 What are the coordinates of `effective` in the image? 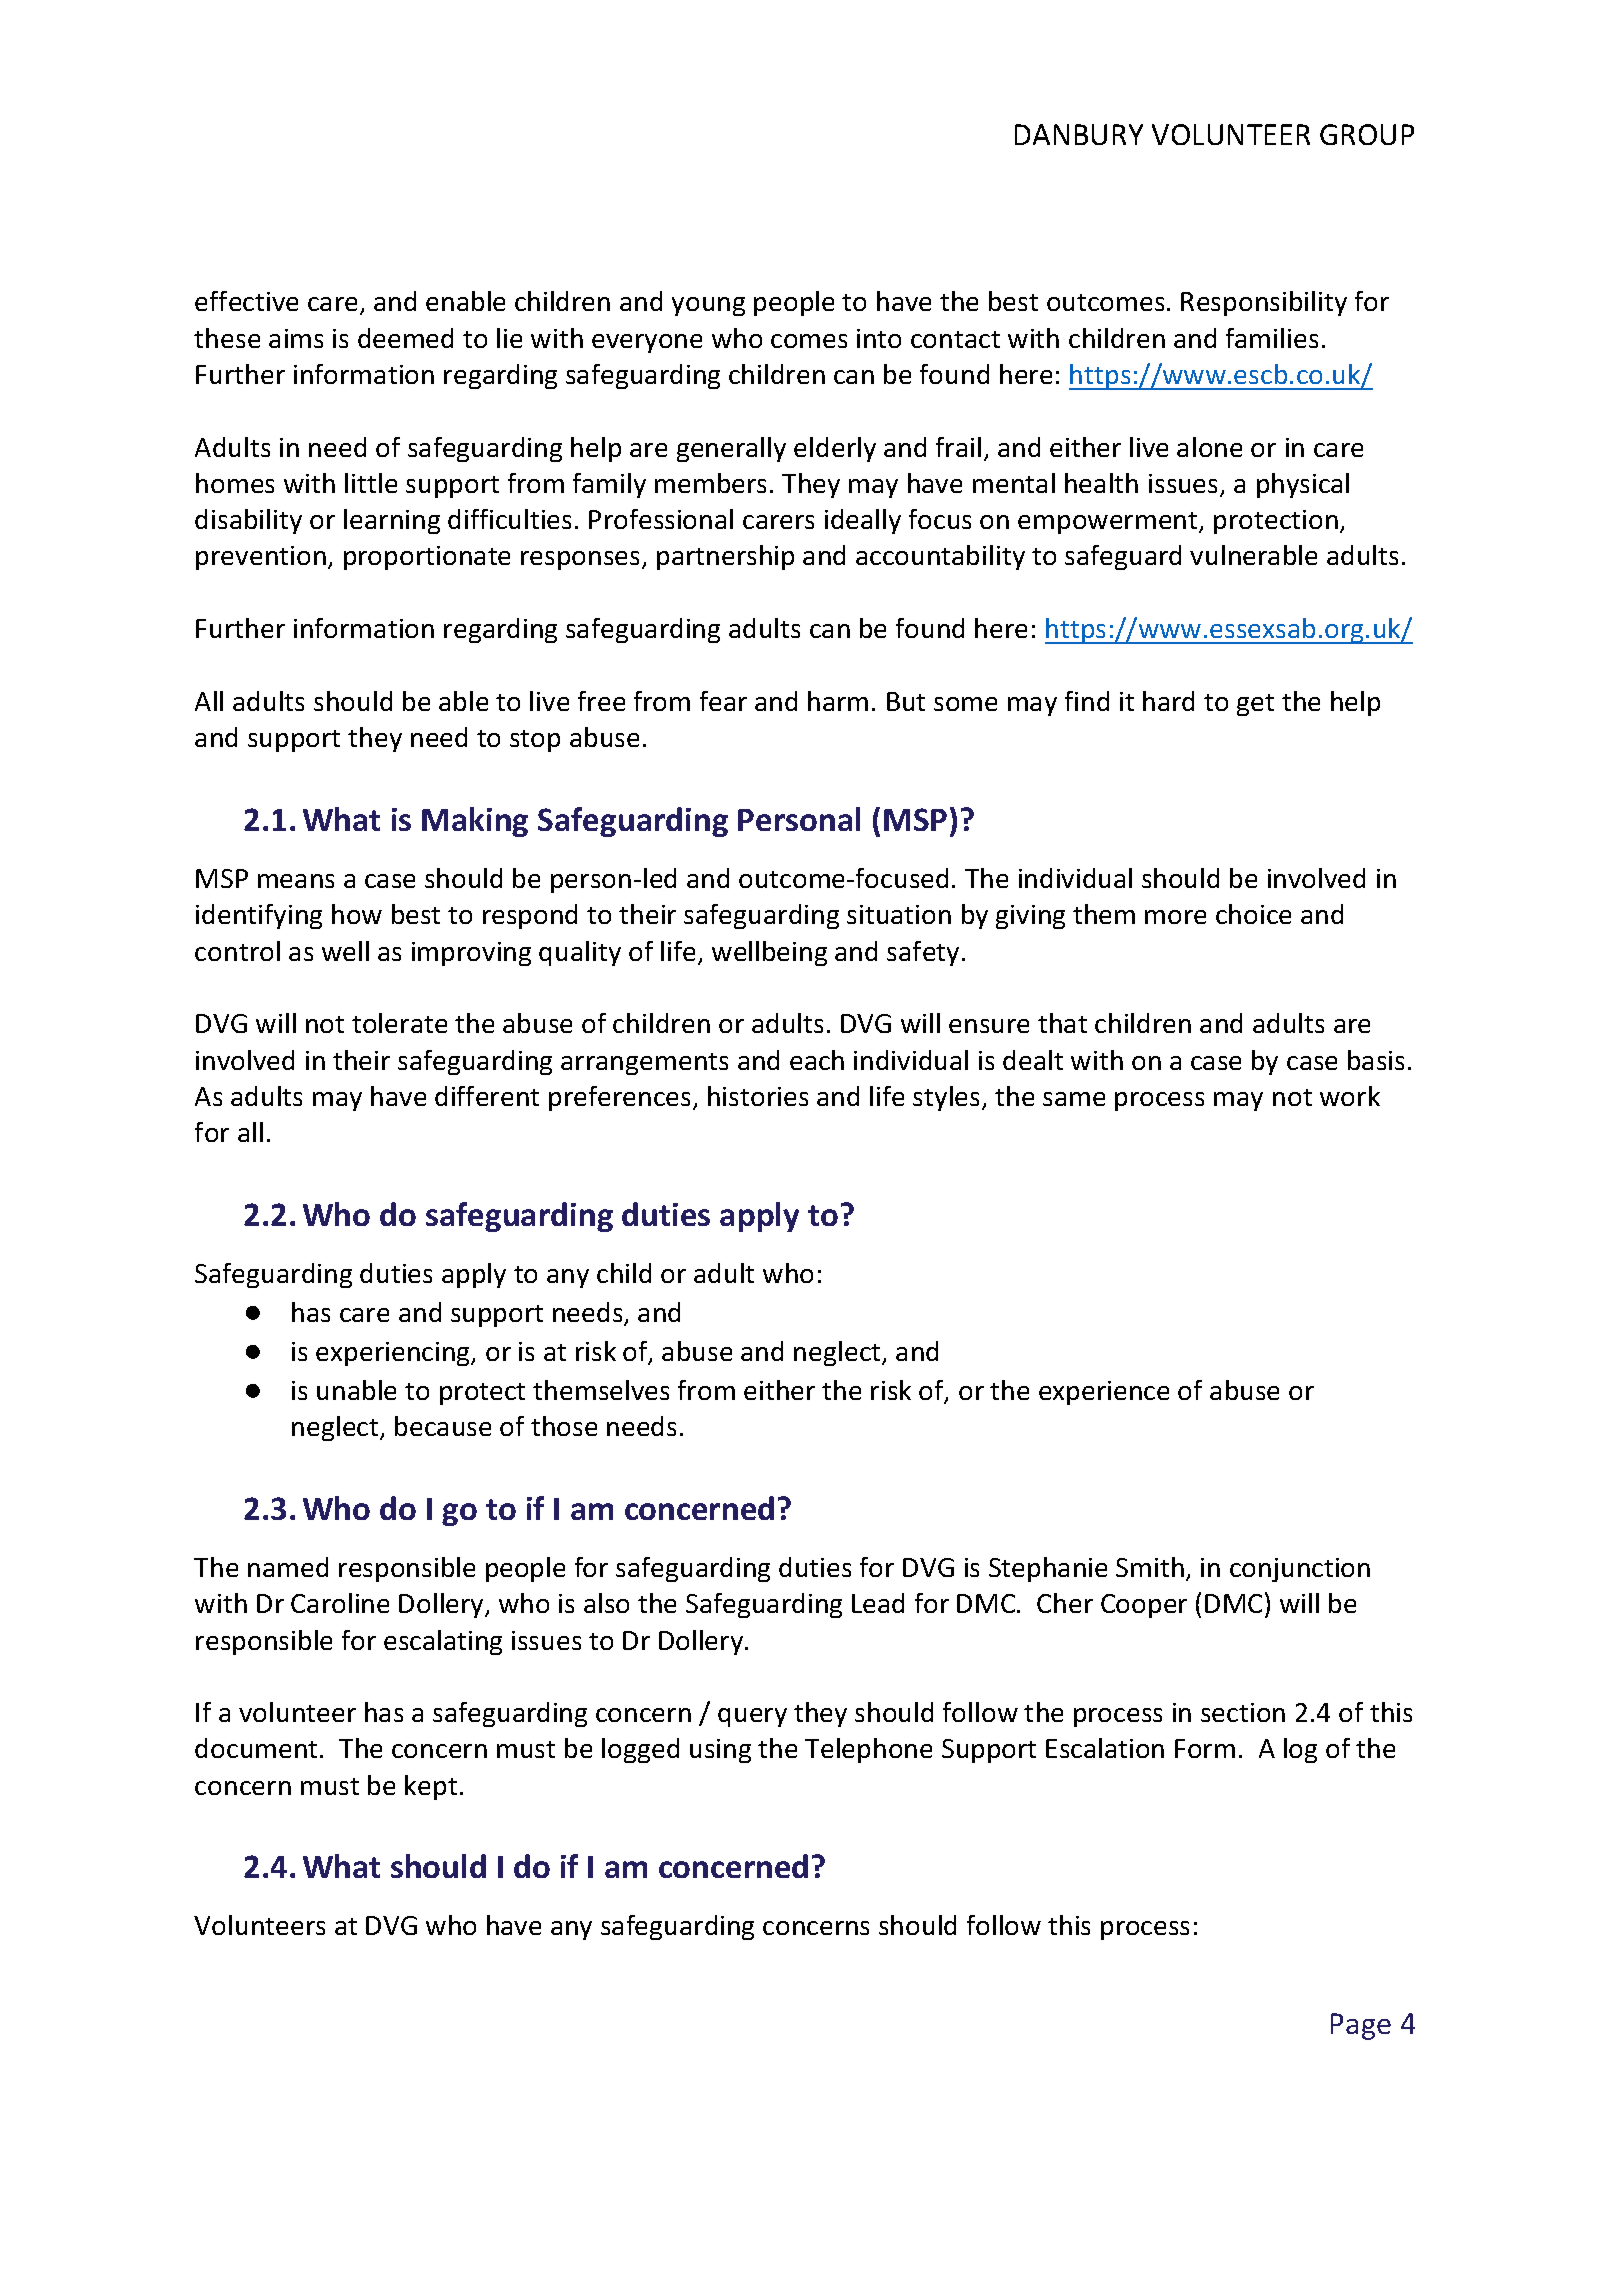 It's located at (246, 301).
